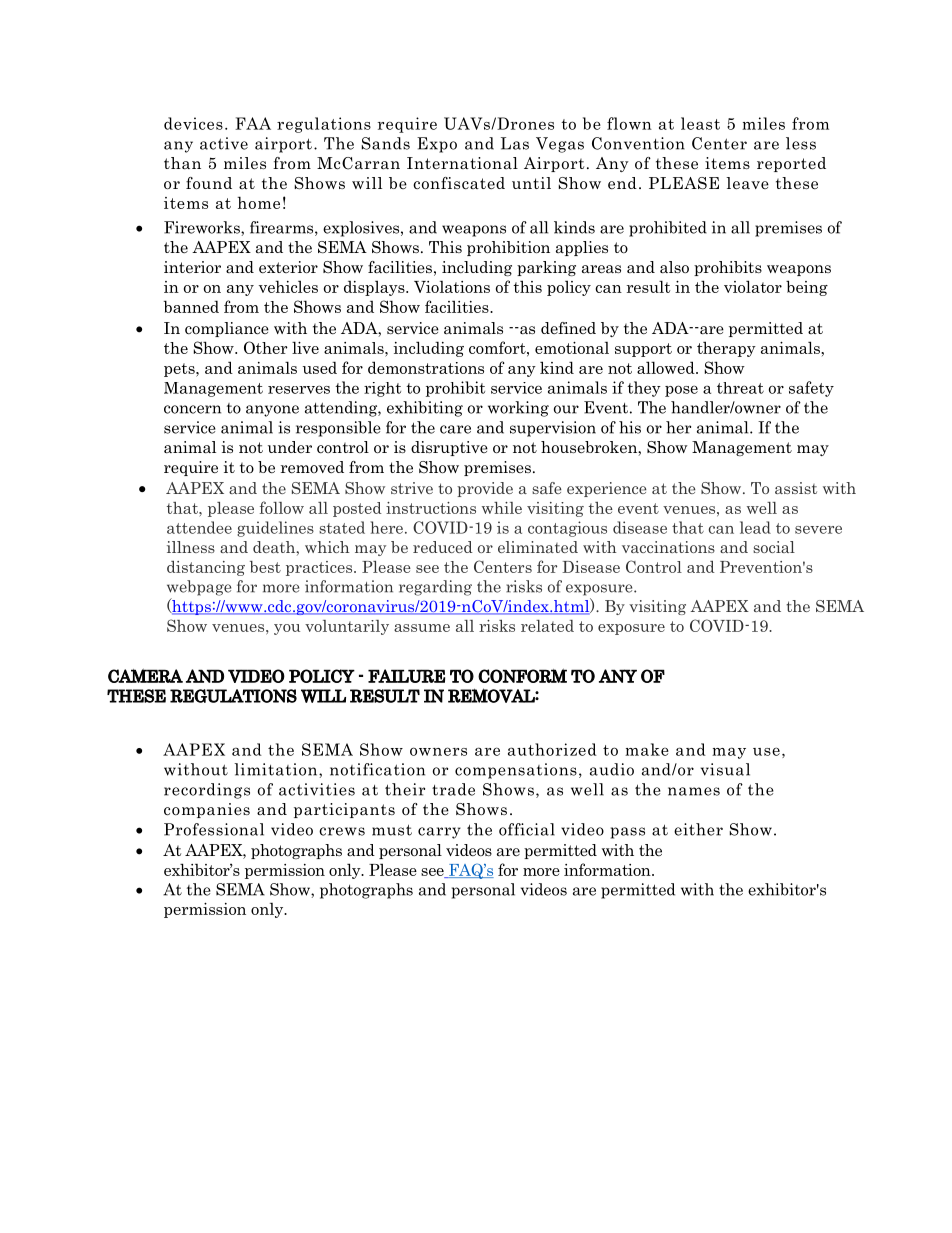 This image has height=1233, width=952. Describe the element at coordinates (224, 143) in the image. I see `active` at that location.
